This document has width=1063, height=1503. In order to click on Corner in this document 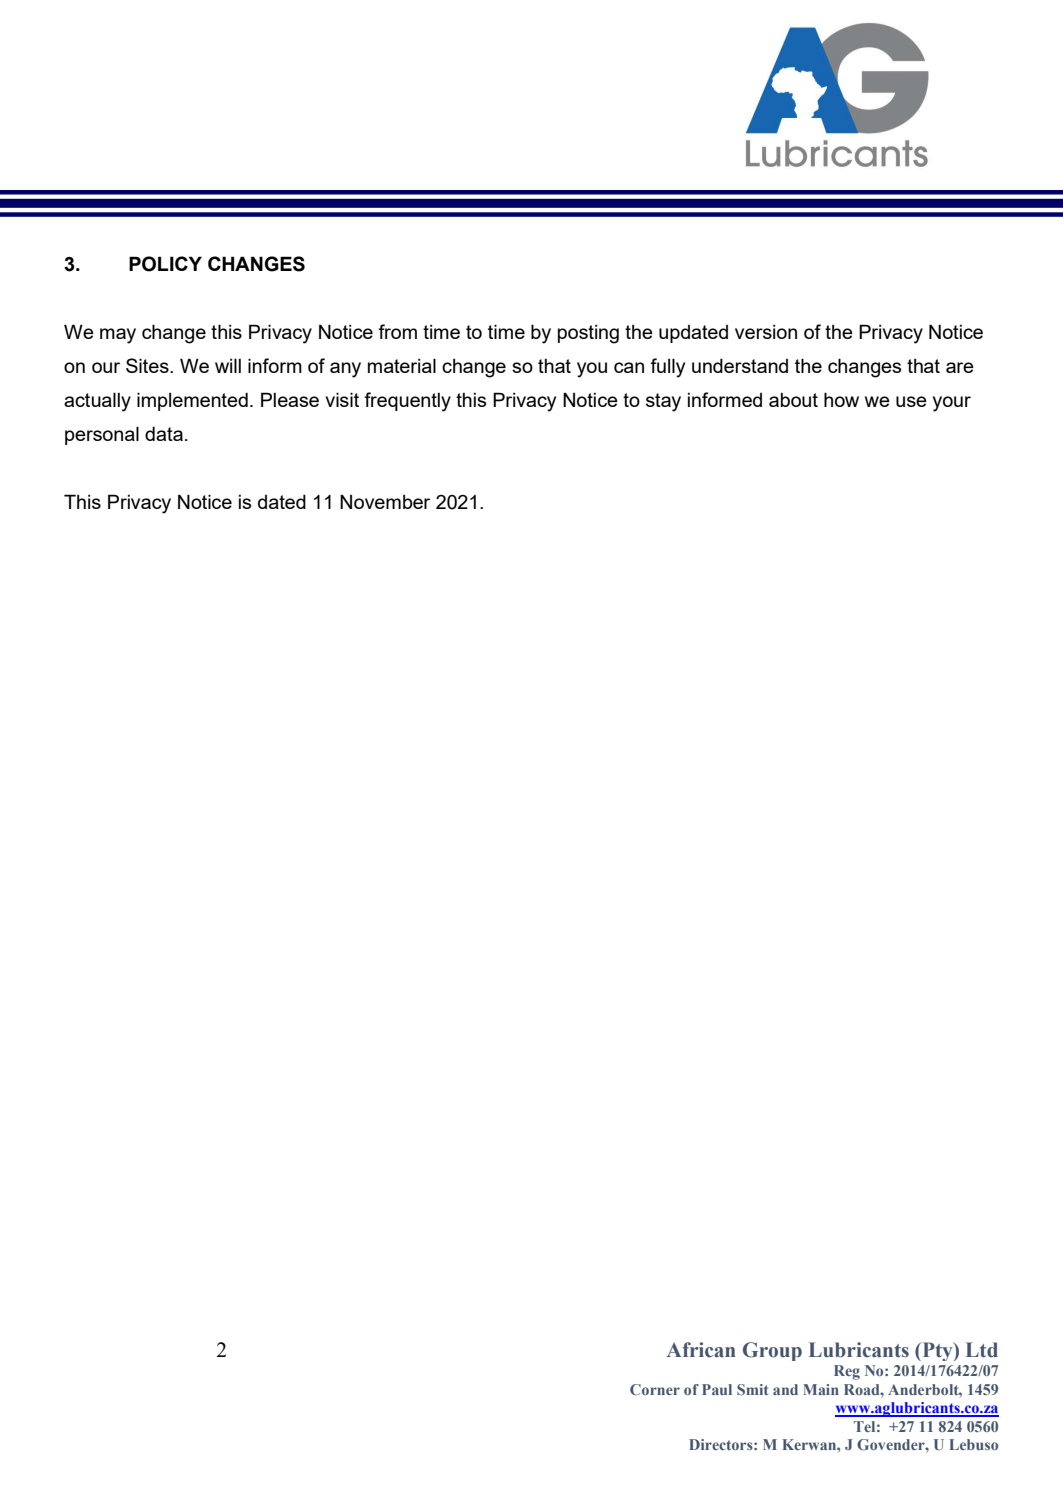, I will do `click(655, 1389)`.
